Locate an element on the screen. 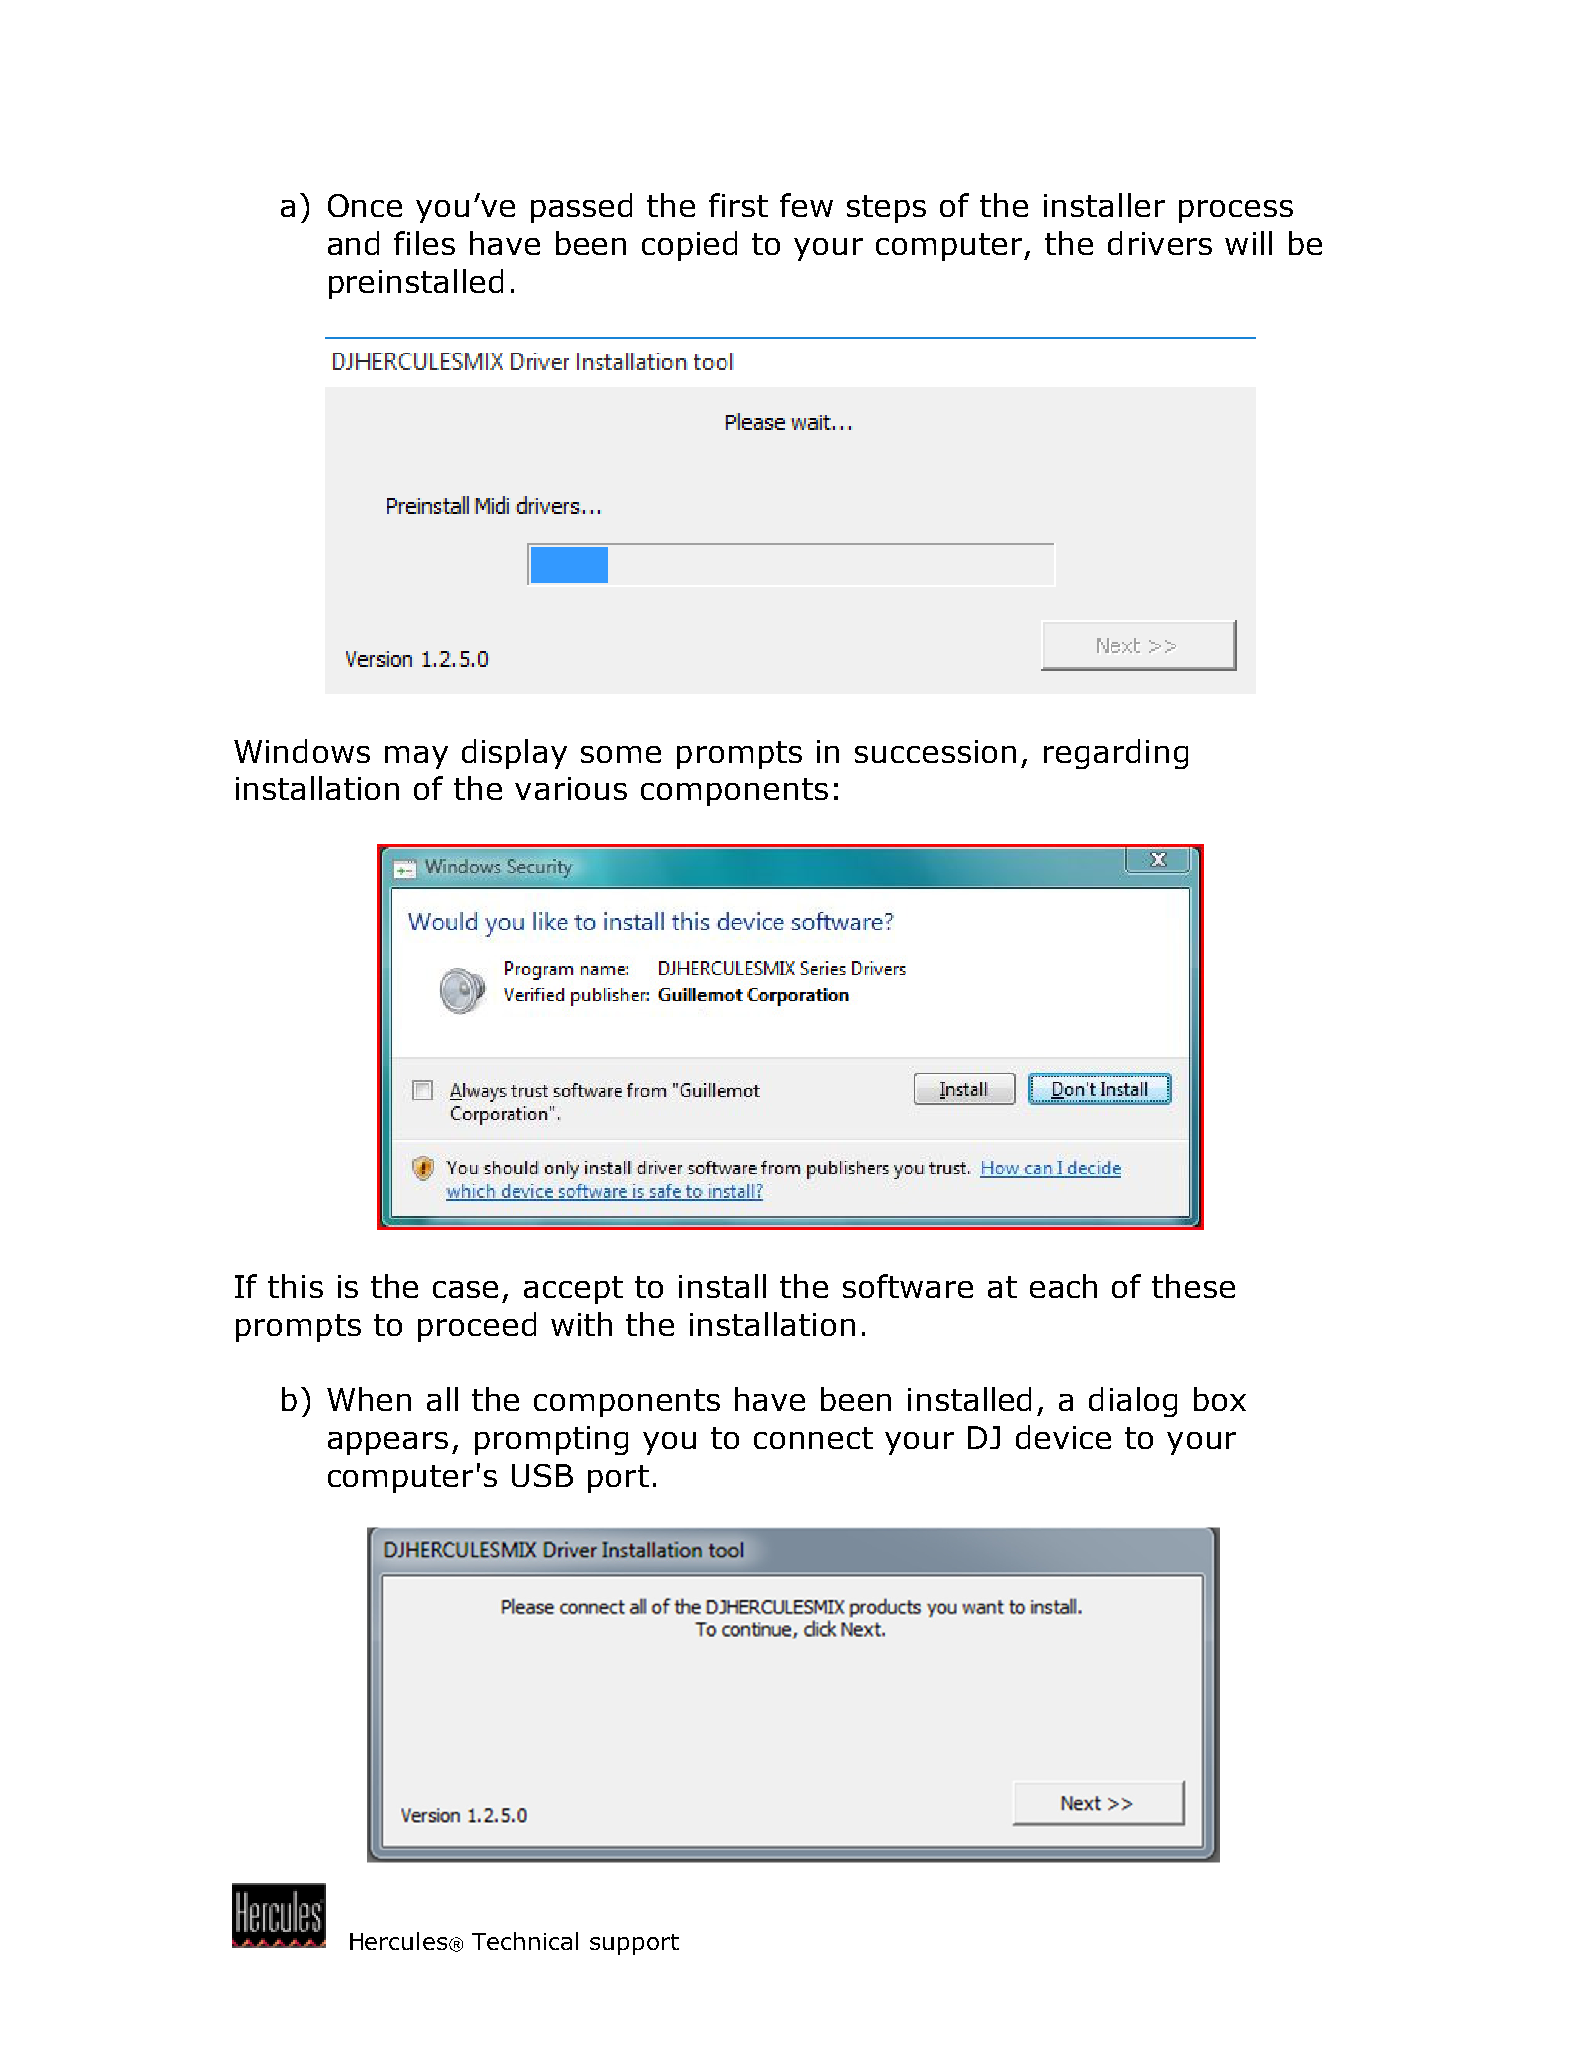  these is located at coordinates (1193, 1286).
